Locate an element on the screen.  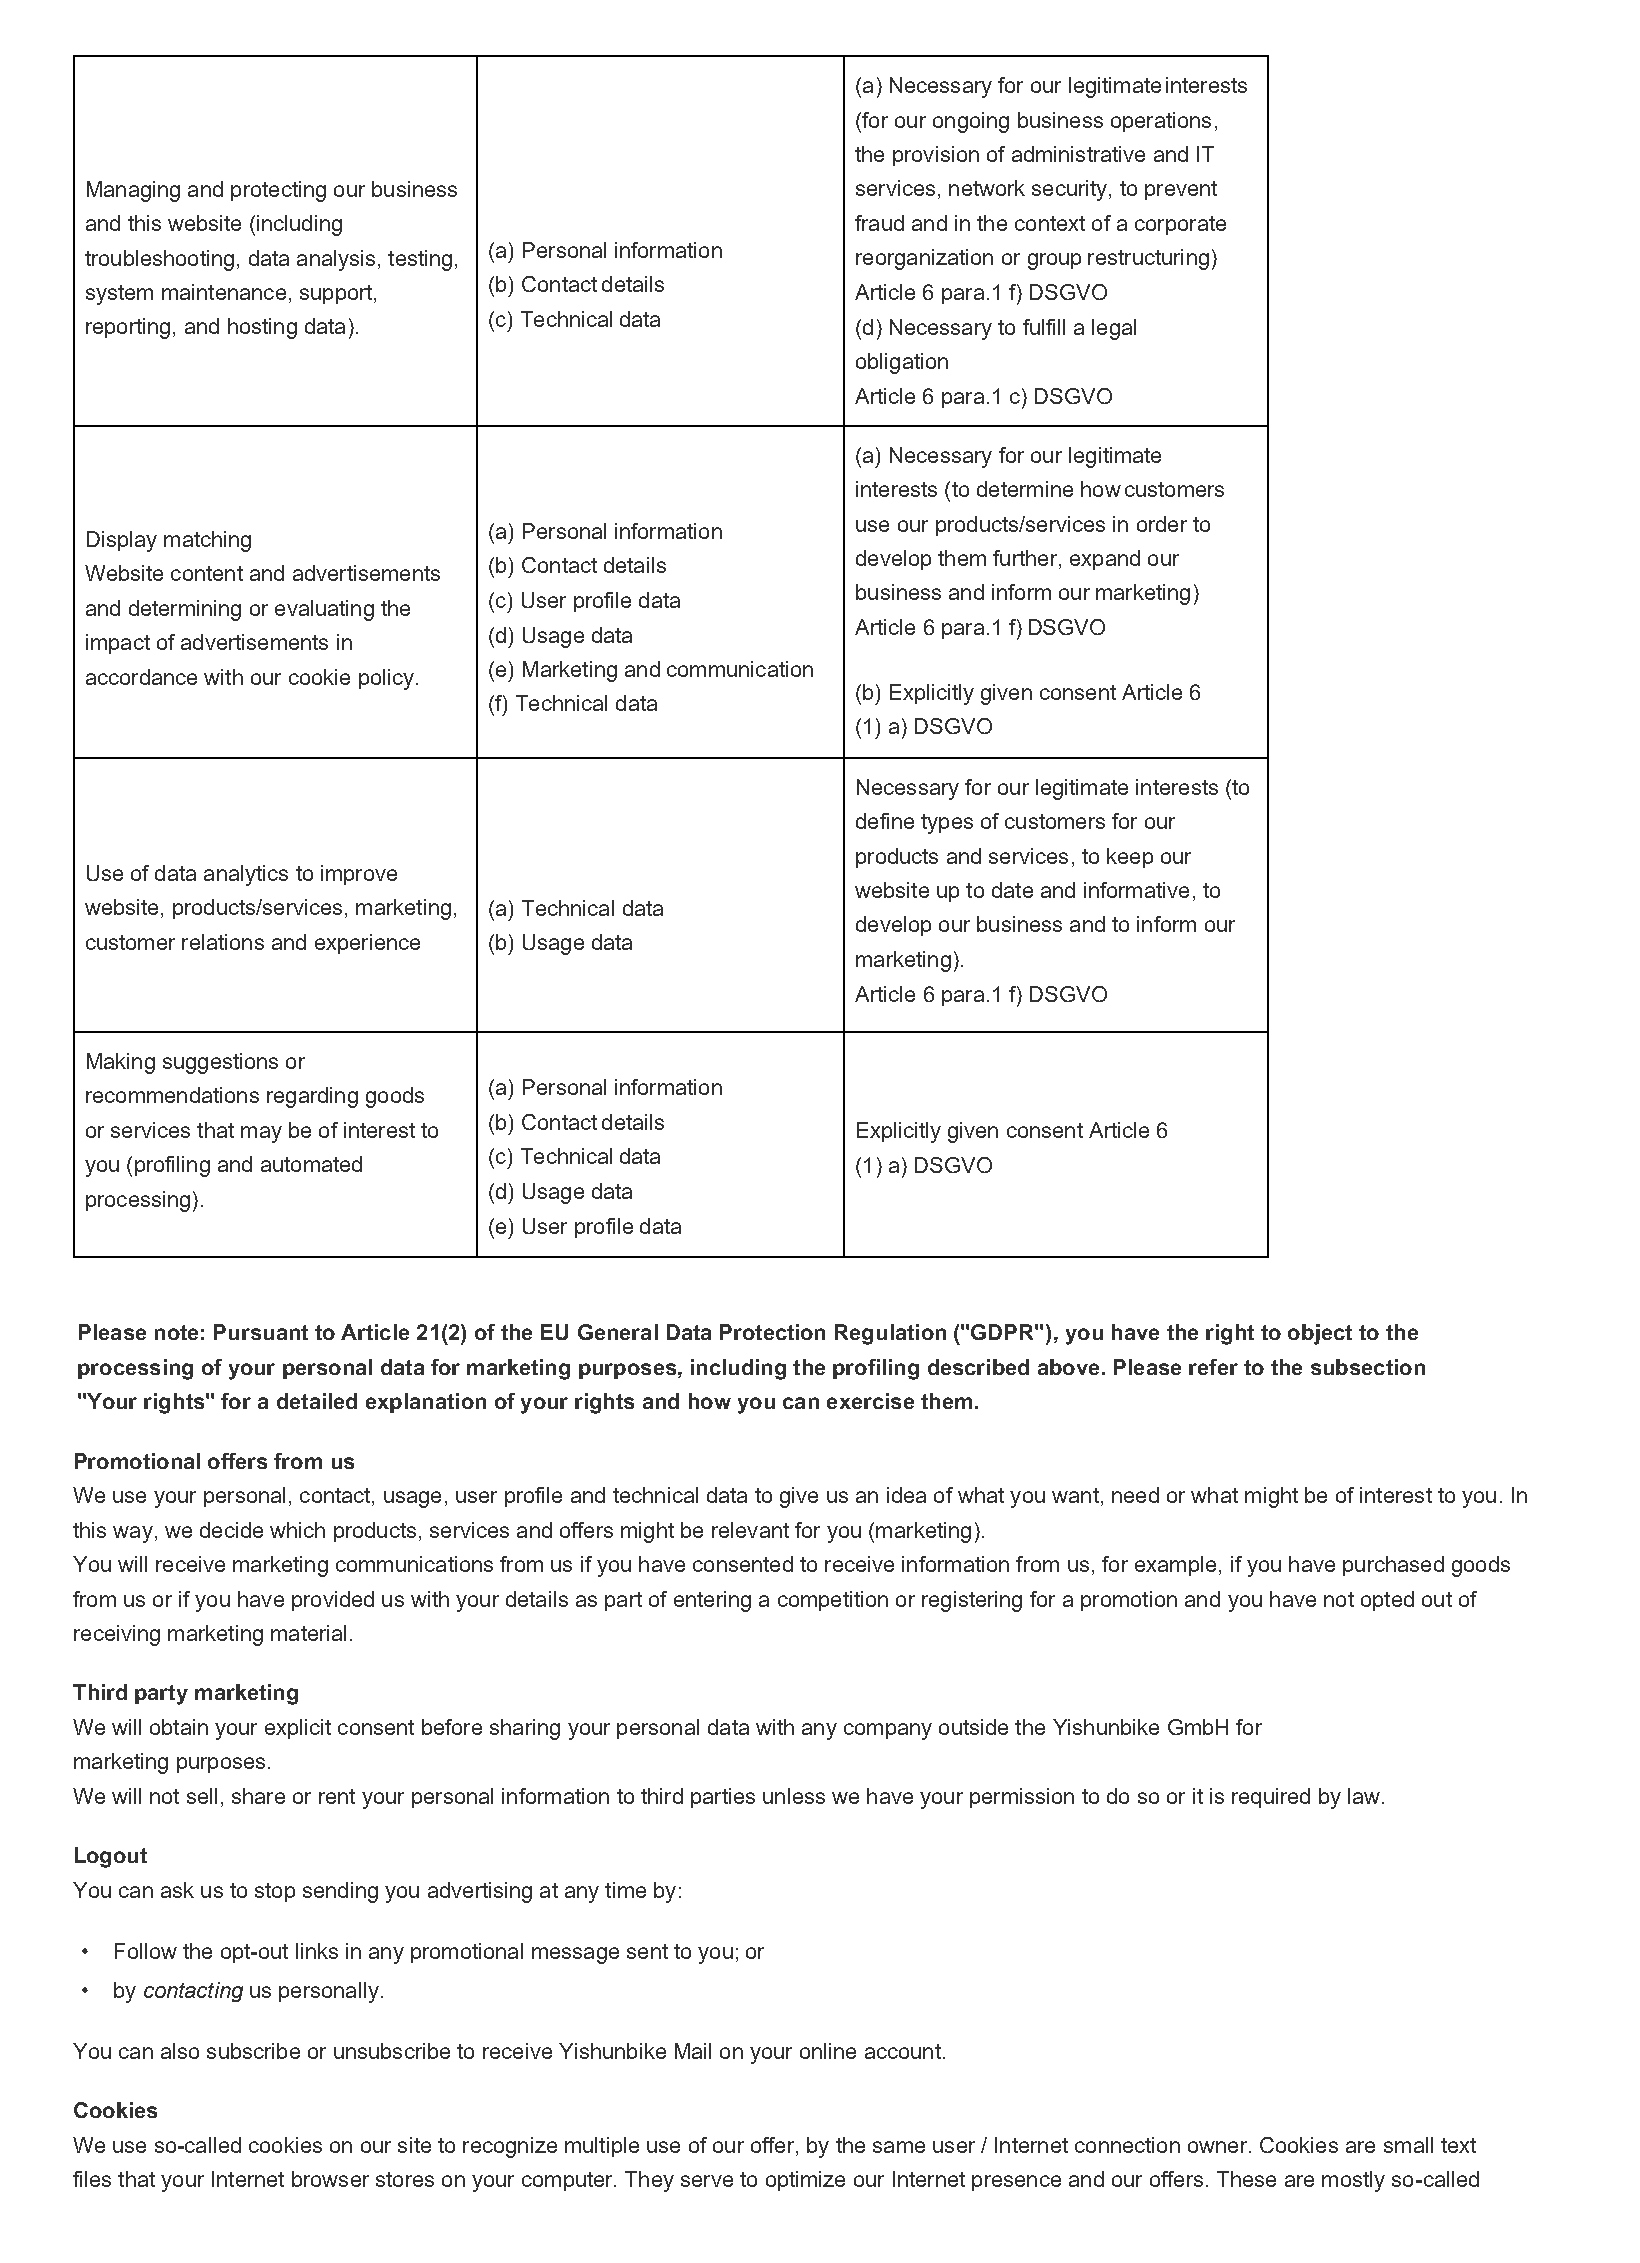
relations is located at coordinates (223, 942).
